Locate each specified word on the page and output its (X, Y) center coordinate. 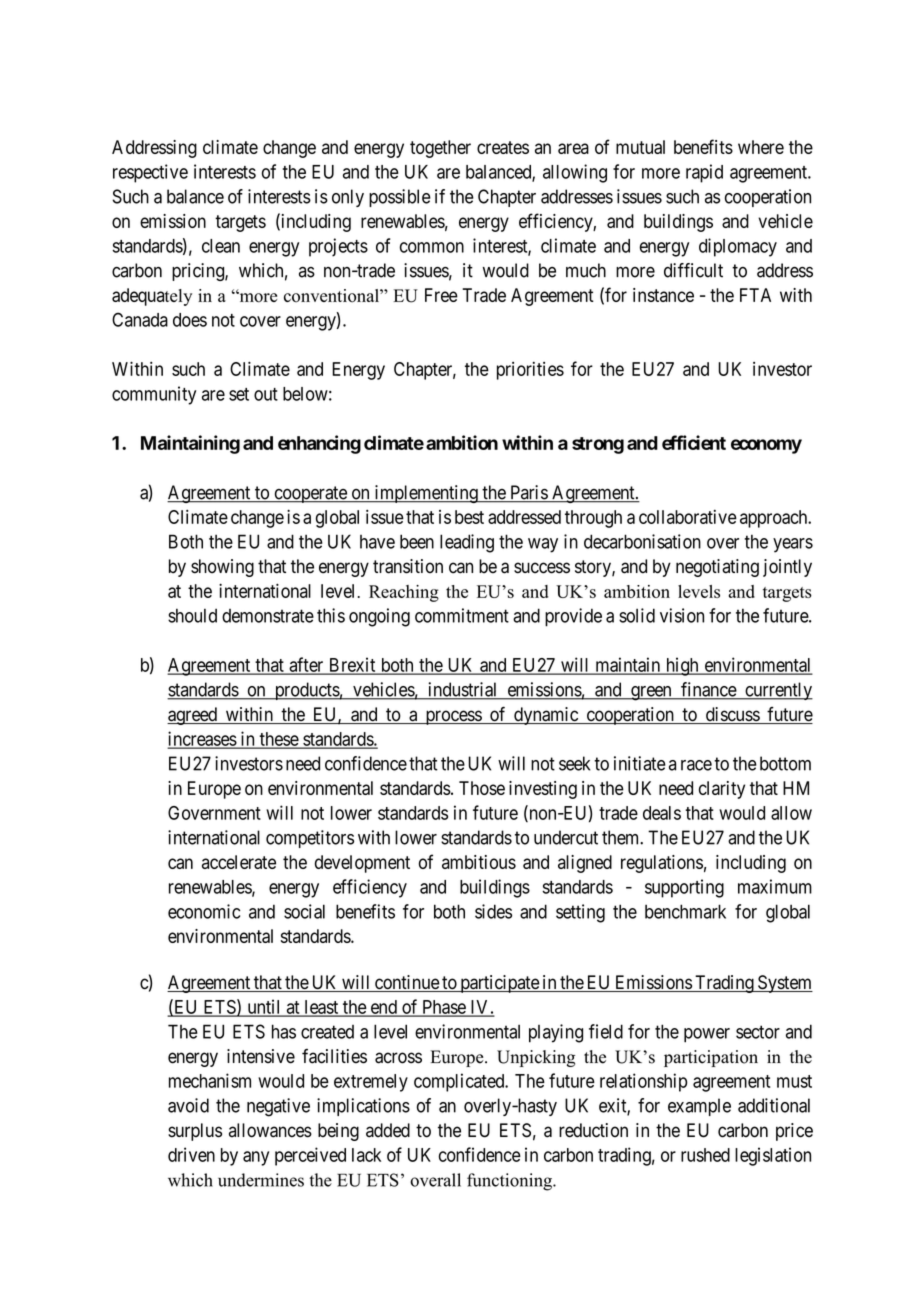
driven (191, 1154)
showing (222, 568)
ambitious (479, 862)
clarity (722, 790)
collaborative (688, 517)
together (440, 149)
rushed (705, 1155)
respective (150, 173)
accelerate (239, 862)
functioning (510, 1182)
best (469, 517)
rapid (704, 173)
